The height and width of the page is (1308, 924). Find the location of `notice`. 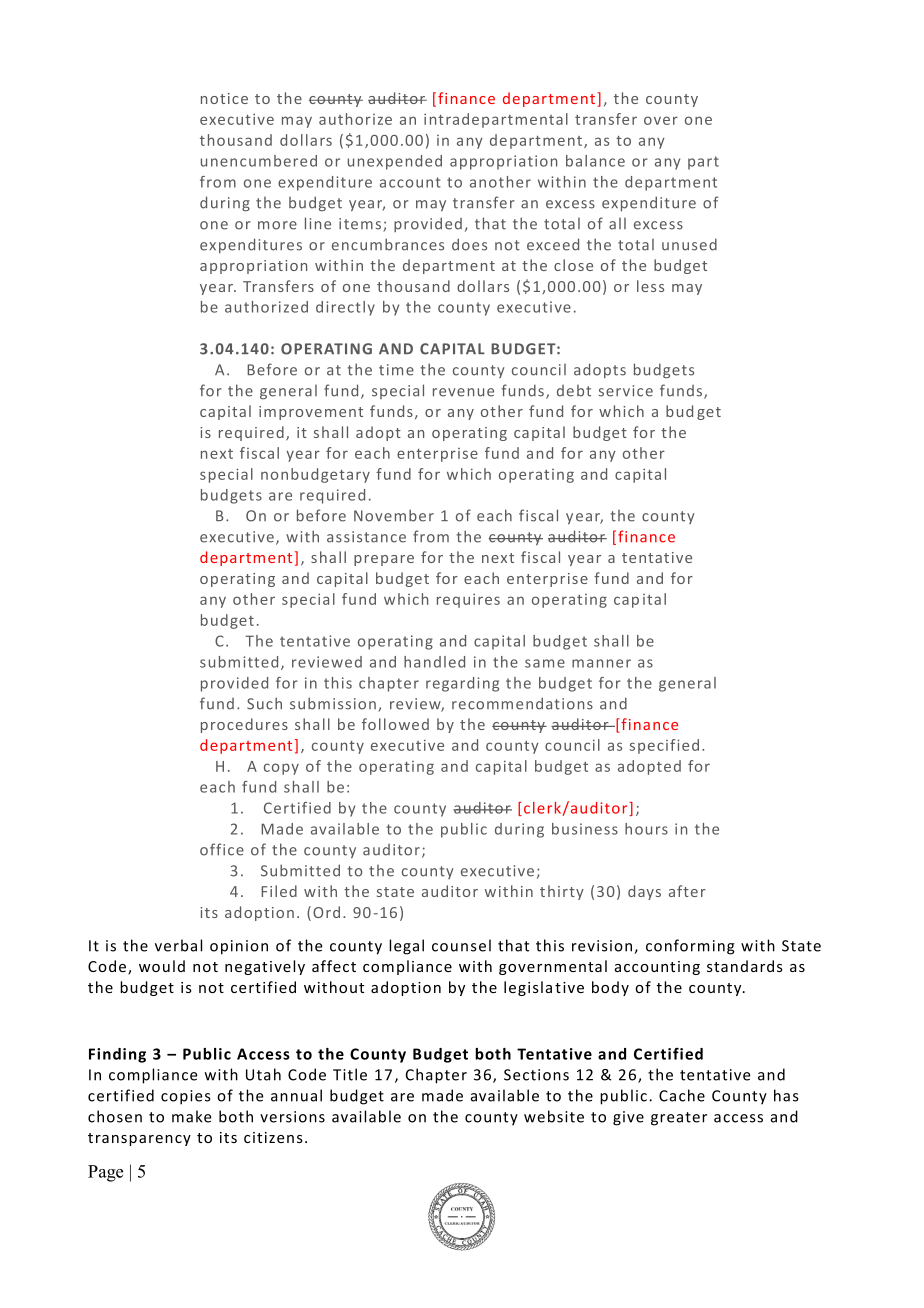

notice is located at coordinates (224, 98).
